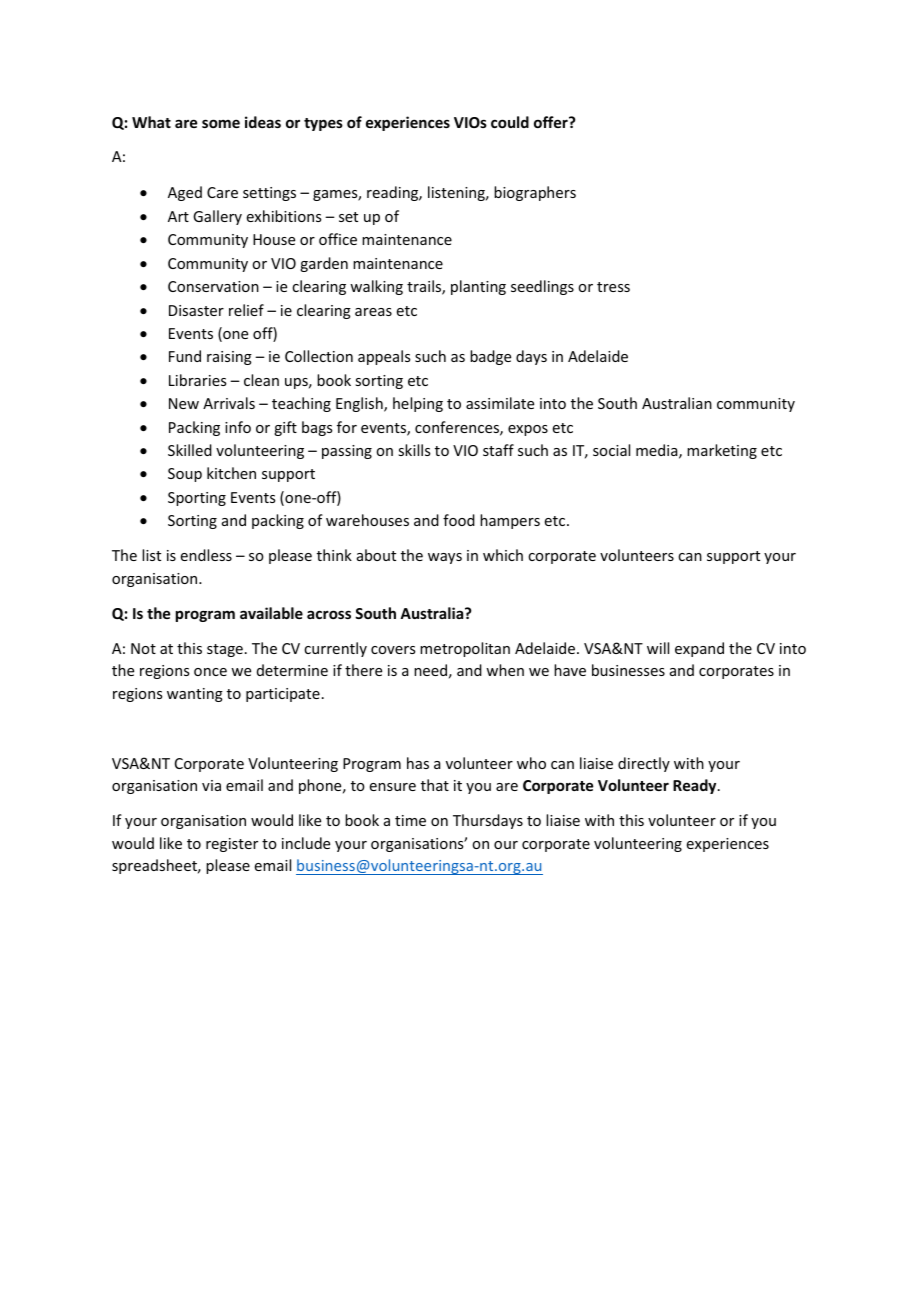 The height and width of the screenshot is (1308, 924). Describe the element at coordinates (232, 845) in the screenshot. I see `register` at that location.
